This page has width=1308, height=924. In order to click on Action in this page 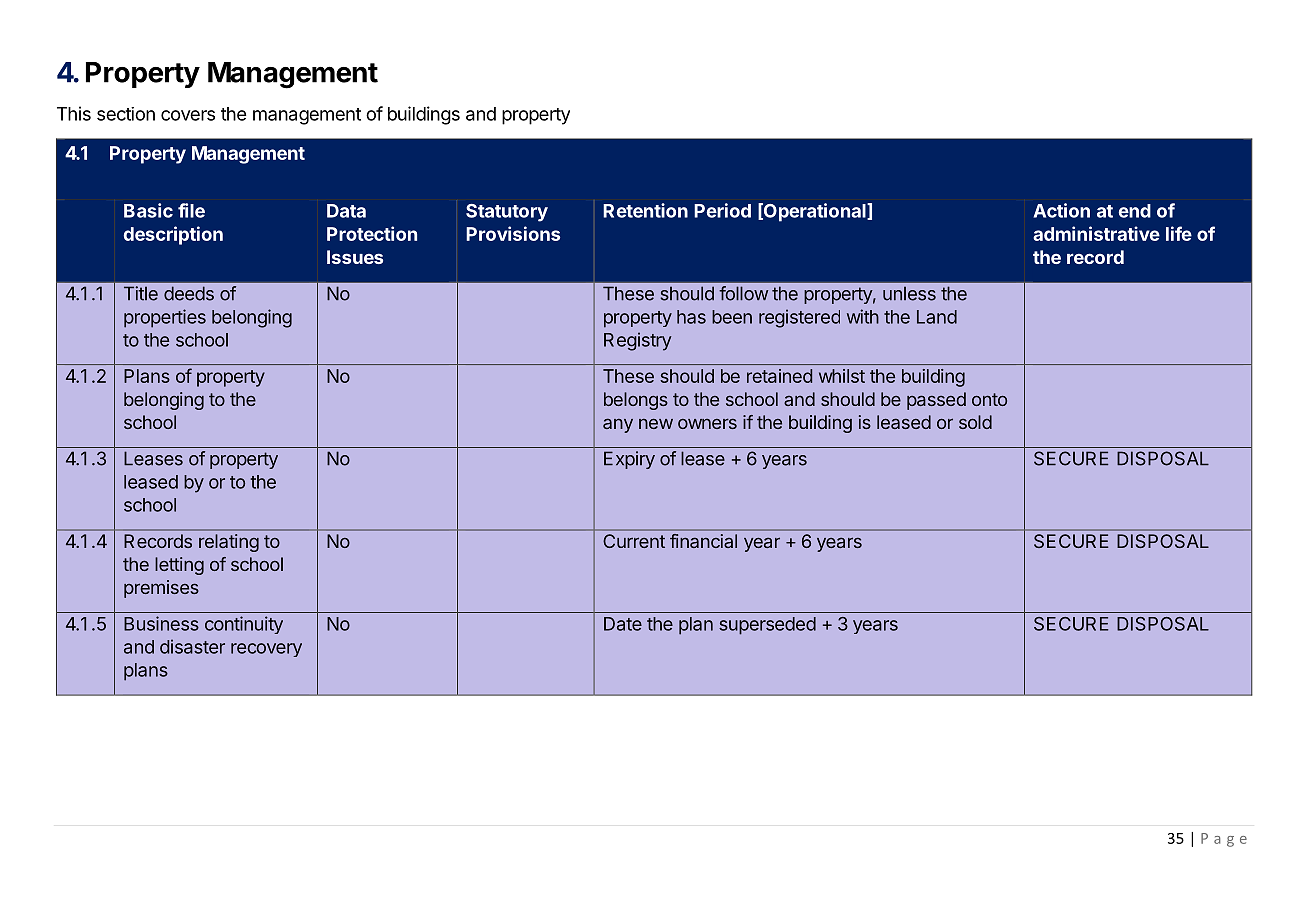, I will do `click(1061, 210)`.
